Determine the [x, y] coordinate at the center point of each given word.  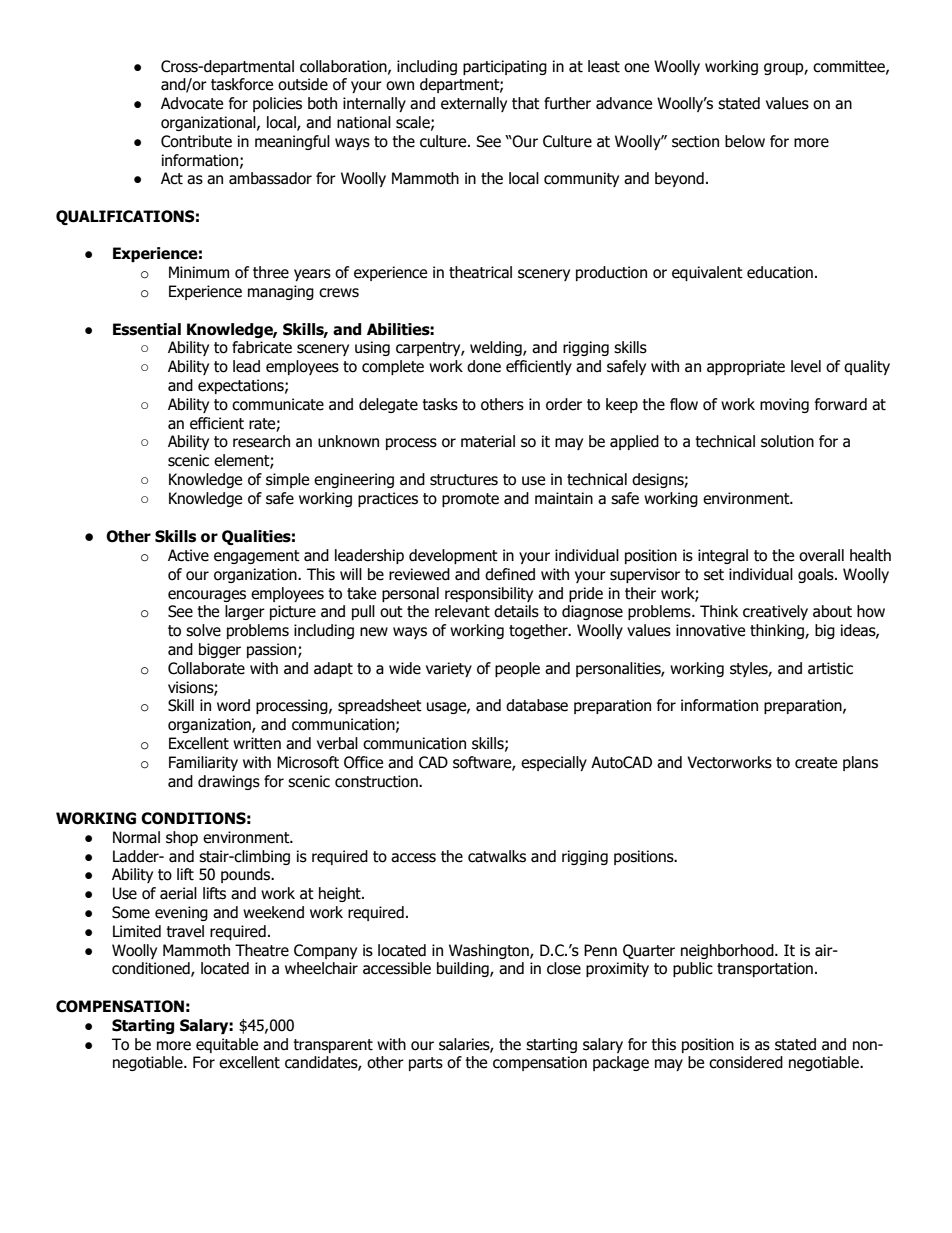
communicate [278, 404]
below [745, 141]
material [488, 441]
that [526, 103]
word [233, 705]
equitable [227, 1045]
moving [784, 405]
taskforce [242, 84]
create [816, 763]
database [537, 705]
